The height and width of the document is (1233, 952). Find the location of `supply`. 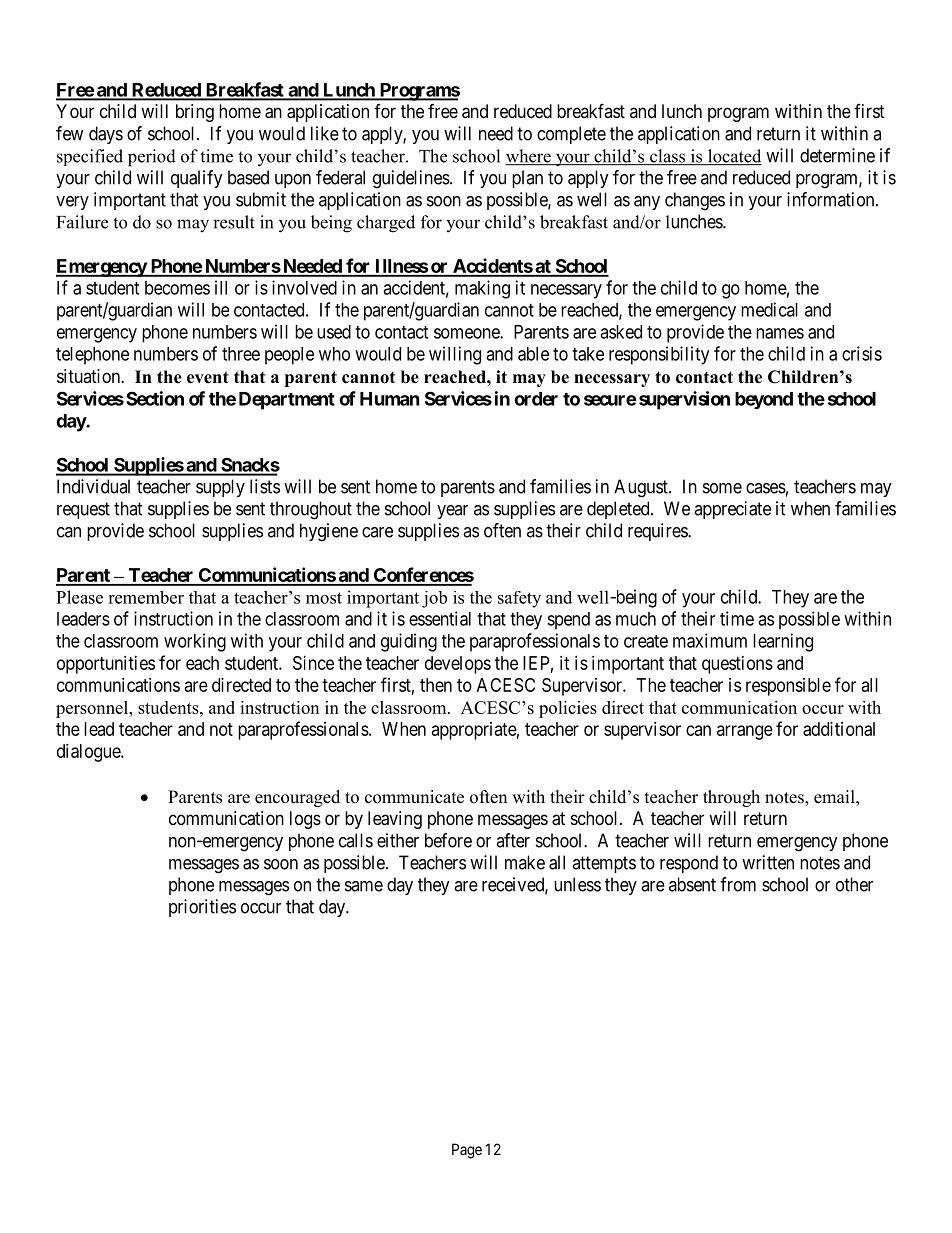

supply is located at coordinates (220, 488).
